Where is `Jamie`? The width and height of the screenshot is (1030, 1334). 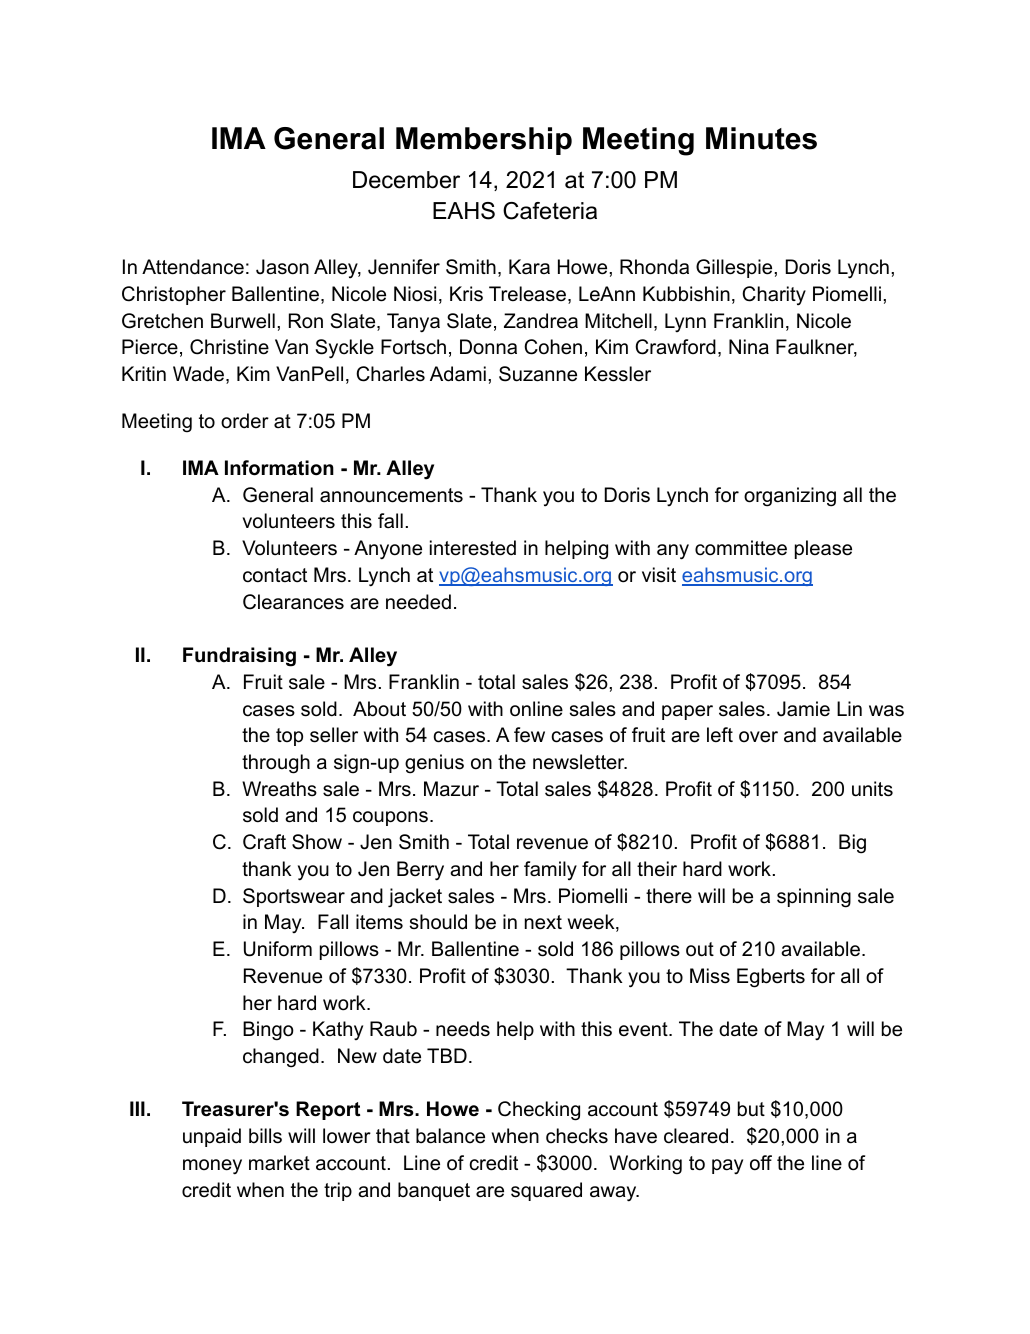
Jamie is located at coordinates (803, 709).
